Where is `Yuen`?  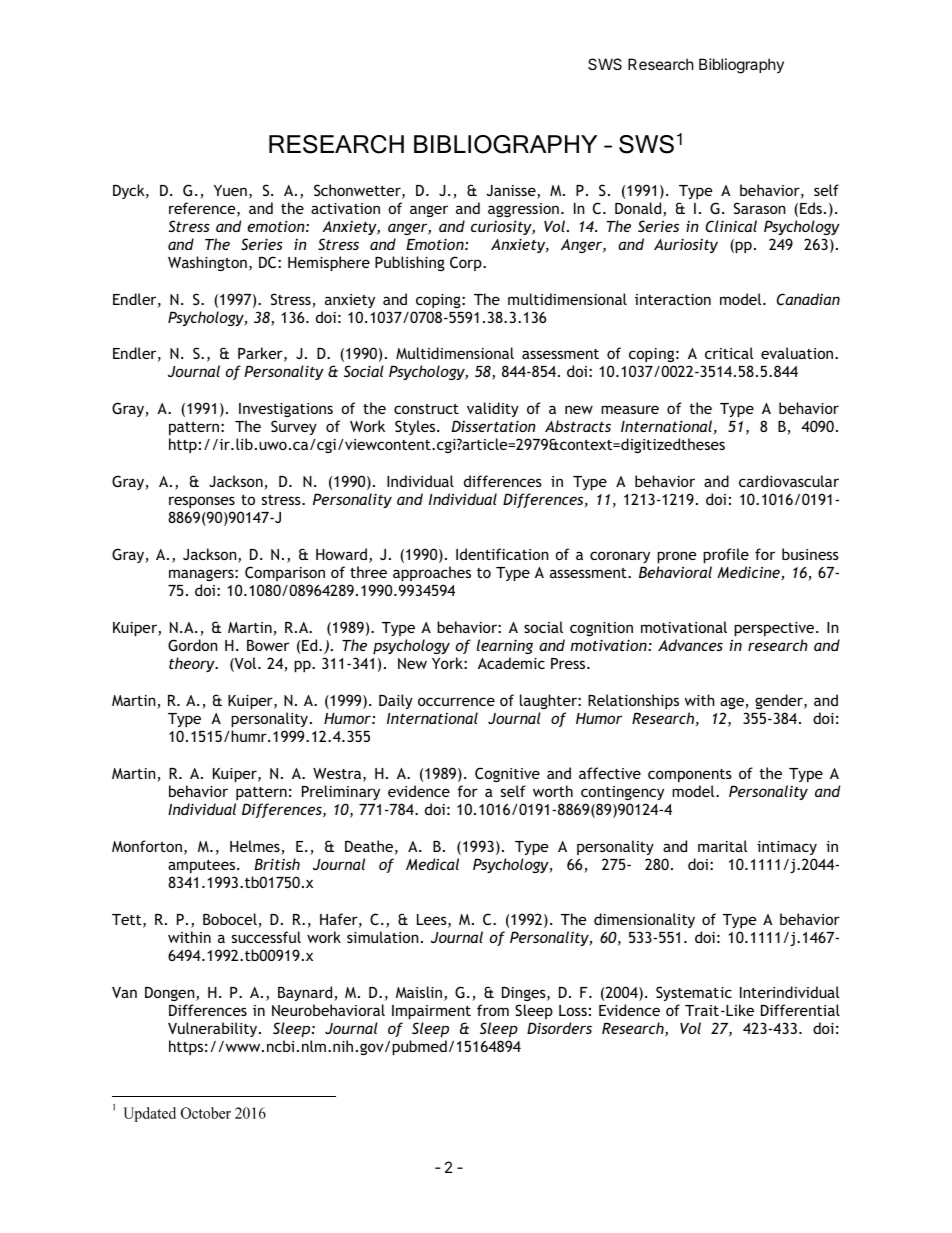 Yuen is located at coordinates (230, 190).
